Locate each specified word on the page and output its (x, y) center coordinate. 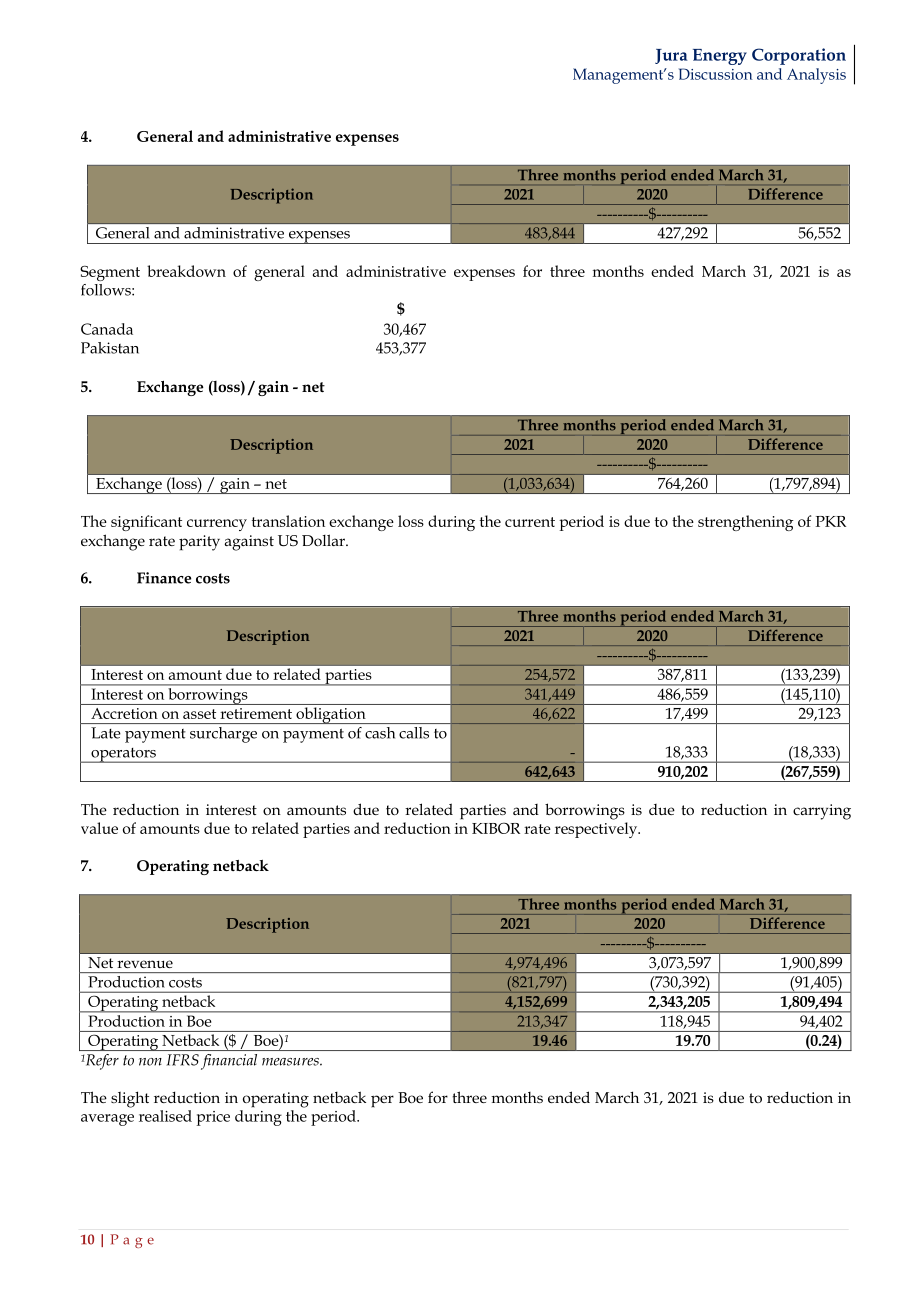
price (213, 1118)
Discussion (716, 74)
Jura (671, 56)
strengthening (745, 523)
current (530, 522)
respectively (597, 830)
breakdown (186, 271)
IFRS (183, 1060)
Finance (164, 578)
